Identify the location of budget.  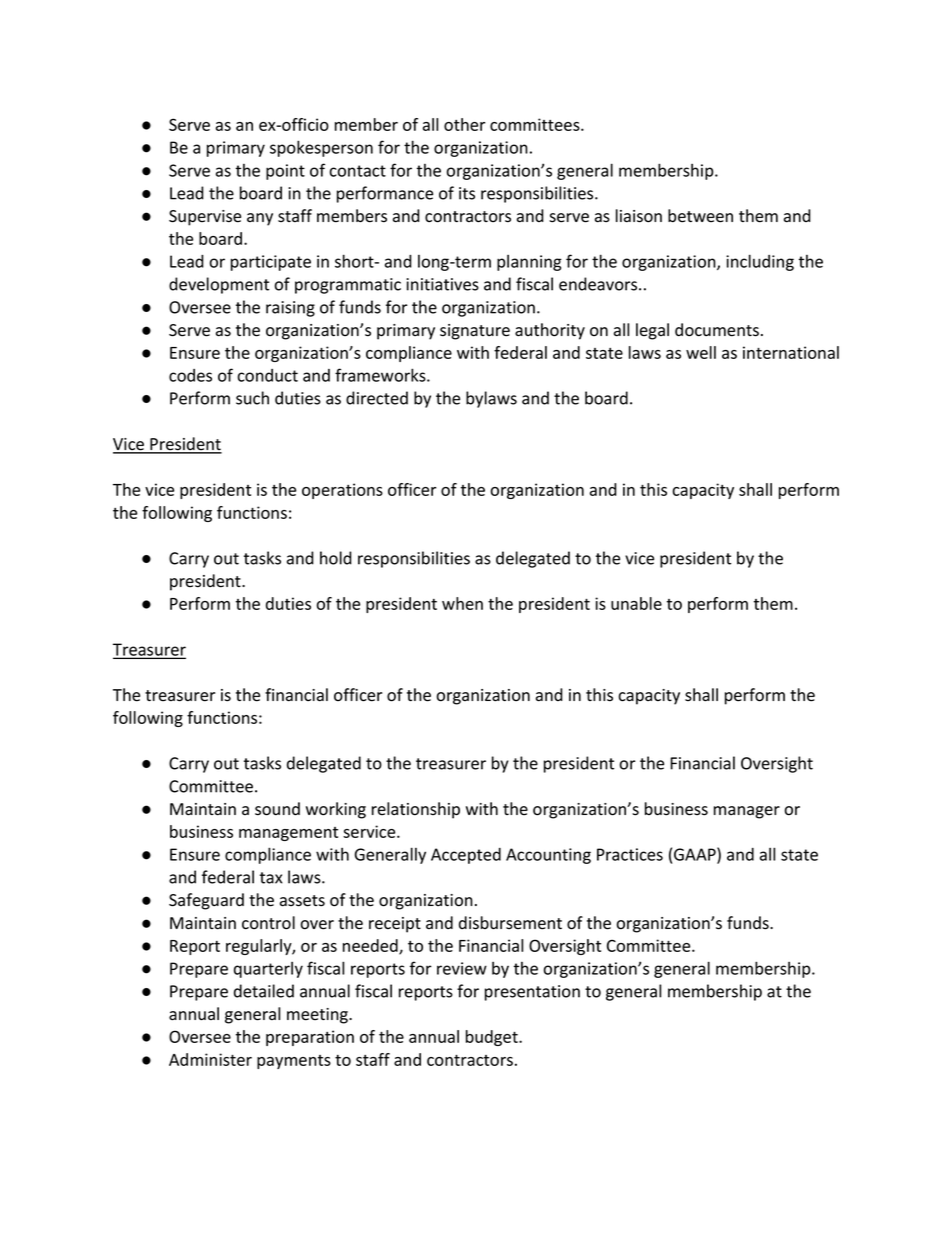
(493, 1038).
